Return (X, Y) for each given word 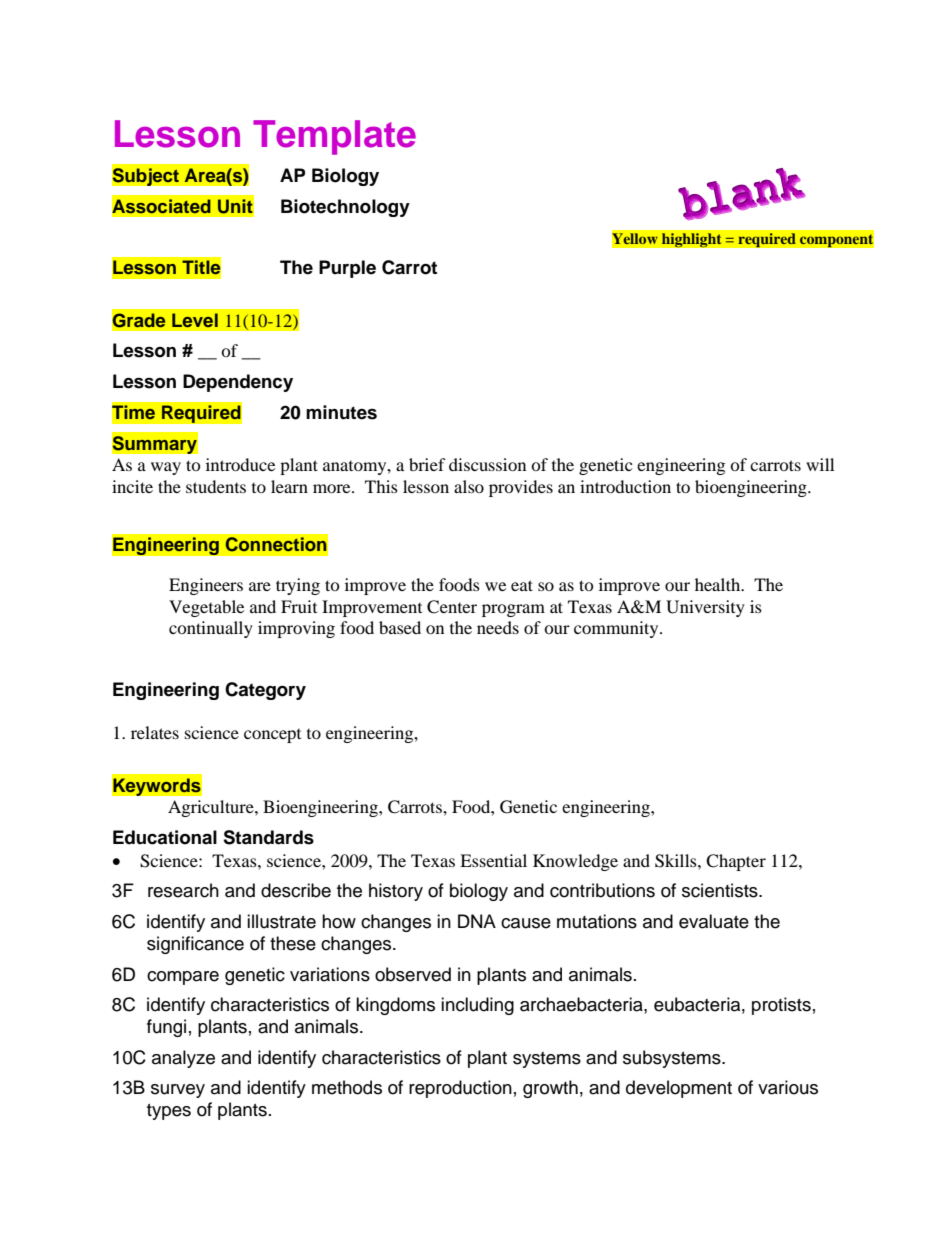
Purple (347, 269)
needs (498, 627)
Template (334, 137)
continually (211, 629)
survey (178, 1091)
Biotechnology (345, 208)
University (705, 608)
